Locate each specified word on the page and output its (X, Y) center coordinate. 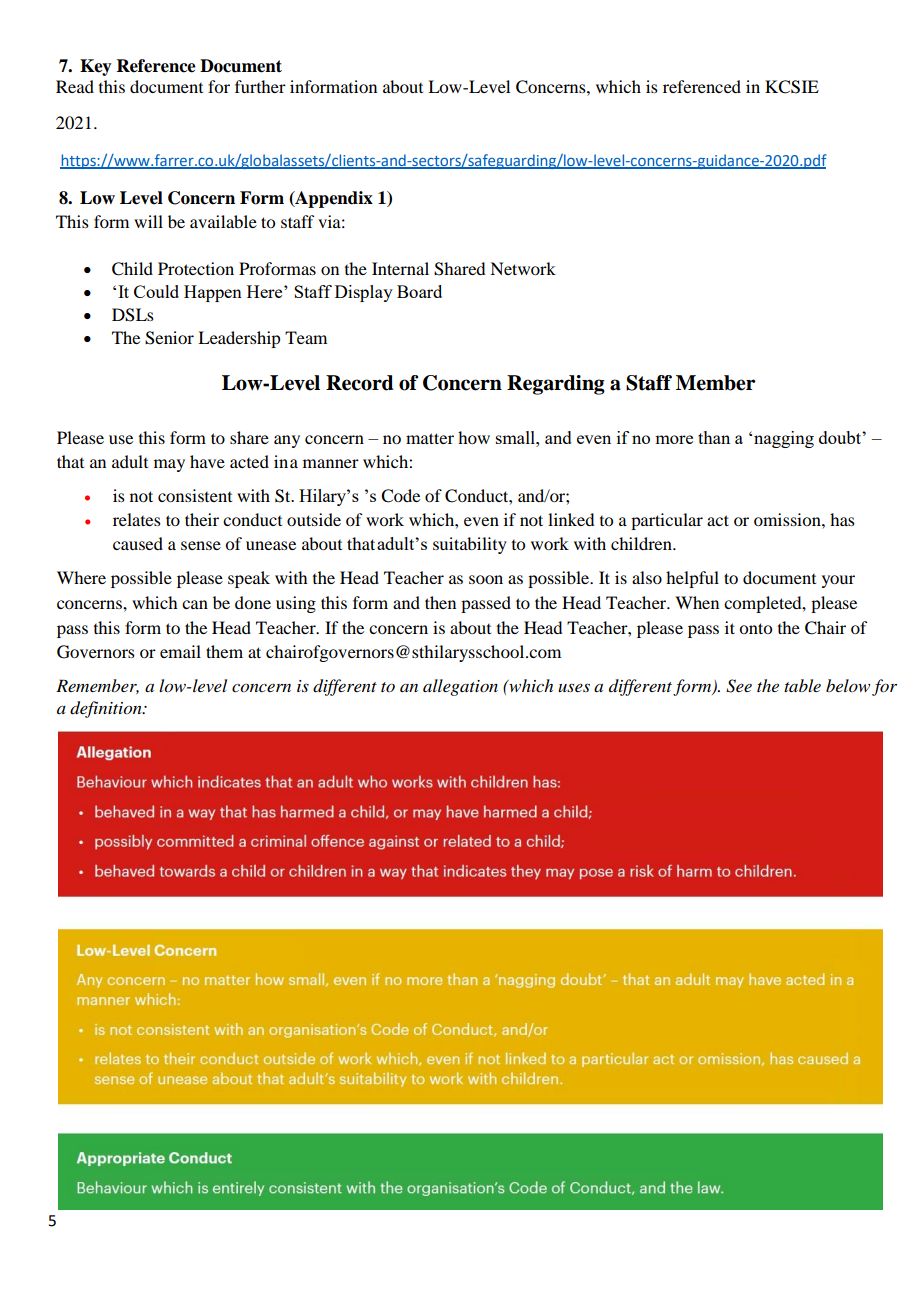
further (260, 86)
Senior (169, 338)
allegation (460, 687)
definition (107, 709)
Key (96, 67)
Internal (400, 268)
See (739, 686)
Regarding (556, 385)
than (714, 437)
